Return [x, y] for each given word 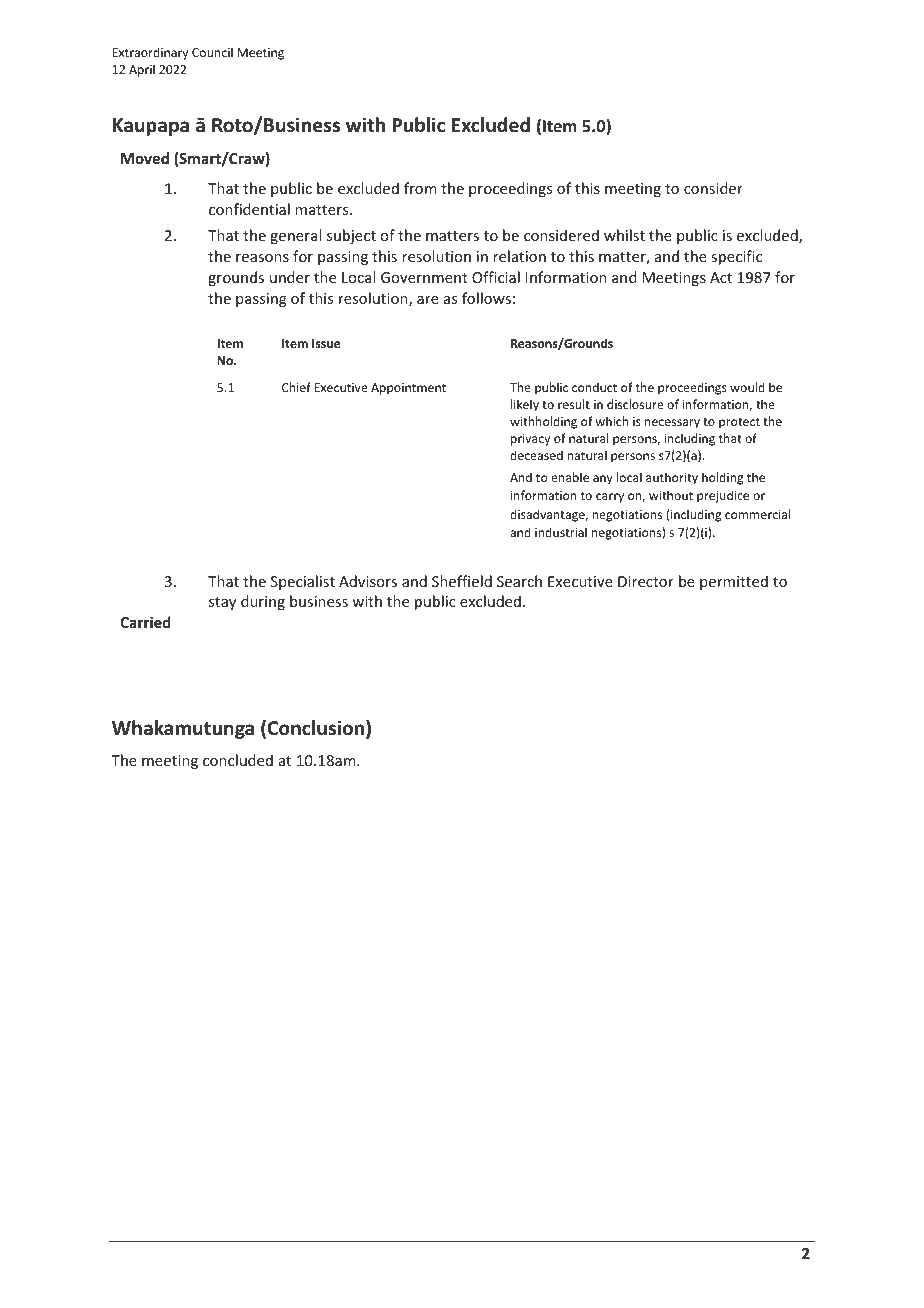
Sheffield [462, 581]
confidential [249, 209]
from [420, 188]
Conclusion [317, 729]
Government [424, 277]
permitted [734, 582]
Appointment [408, 389]
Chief [296, 387]
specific [736, 257]
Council [212, 52]
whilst [624, 235]
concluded [238, 760]
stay [222, 603]
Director [646, 581]
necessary [672, 424]
